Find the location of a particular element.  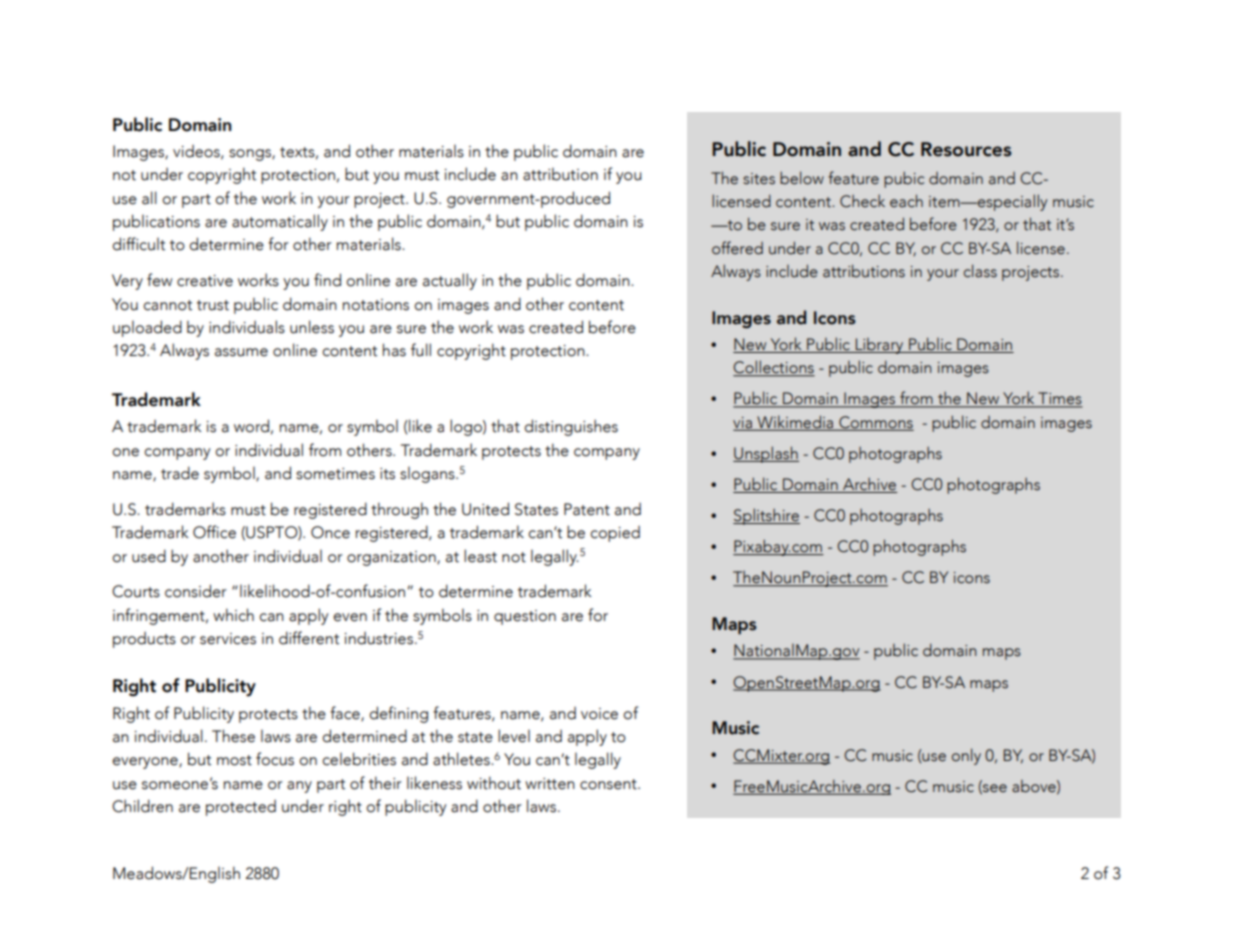

class is located at coordinates (980, 271).
